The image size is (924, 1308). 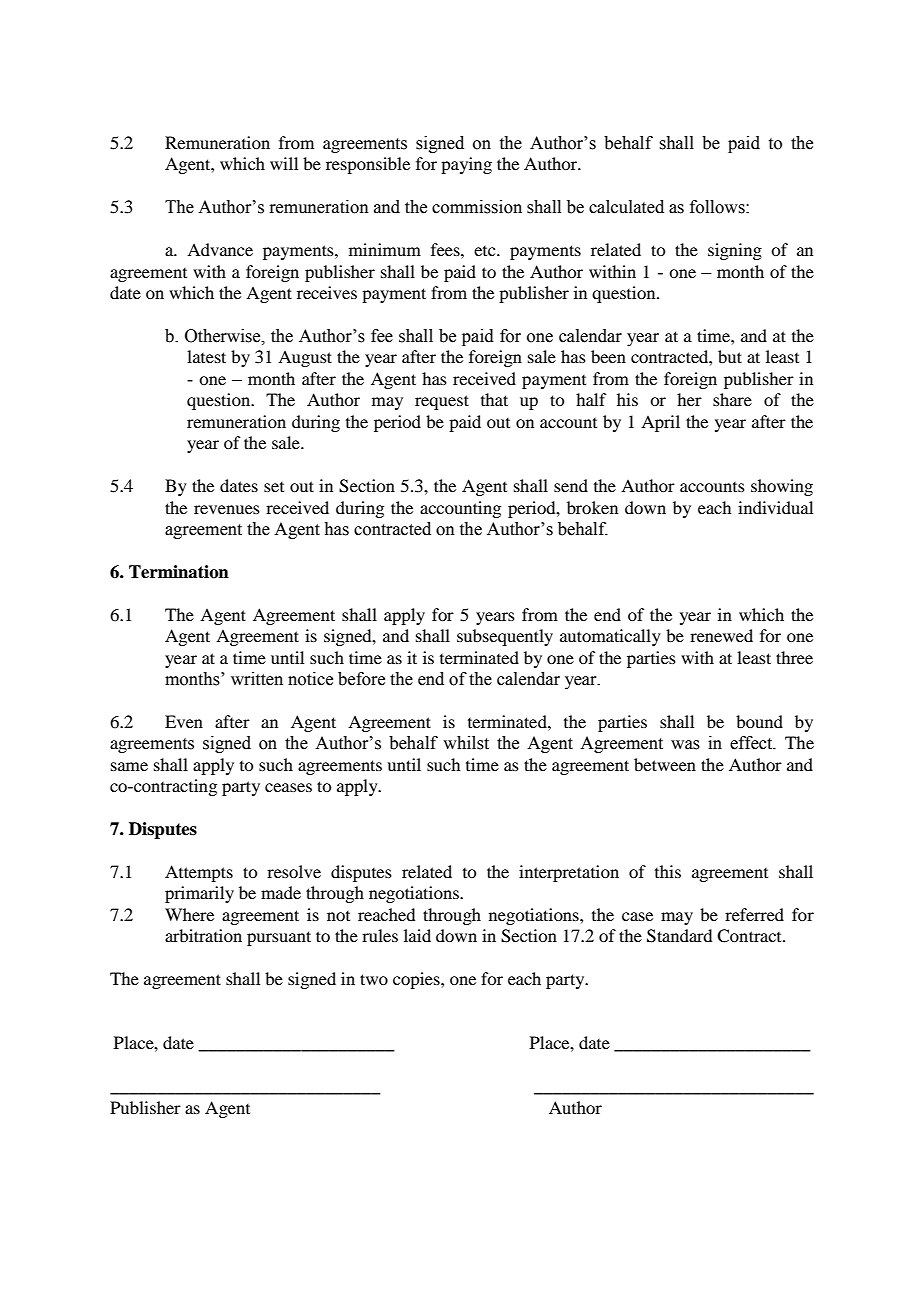 What do you see at coordinates (721, 635) in the image?
I see `renewed` at bounding box center [721, 635].
